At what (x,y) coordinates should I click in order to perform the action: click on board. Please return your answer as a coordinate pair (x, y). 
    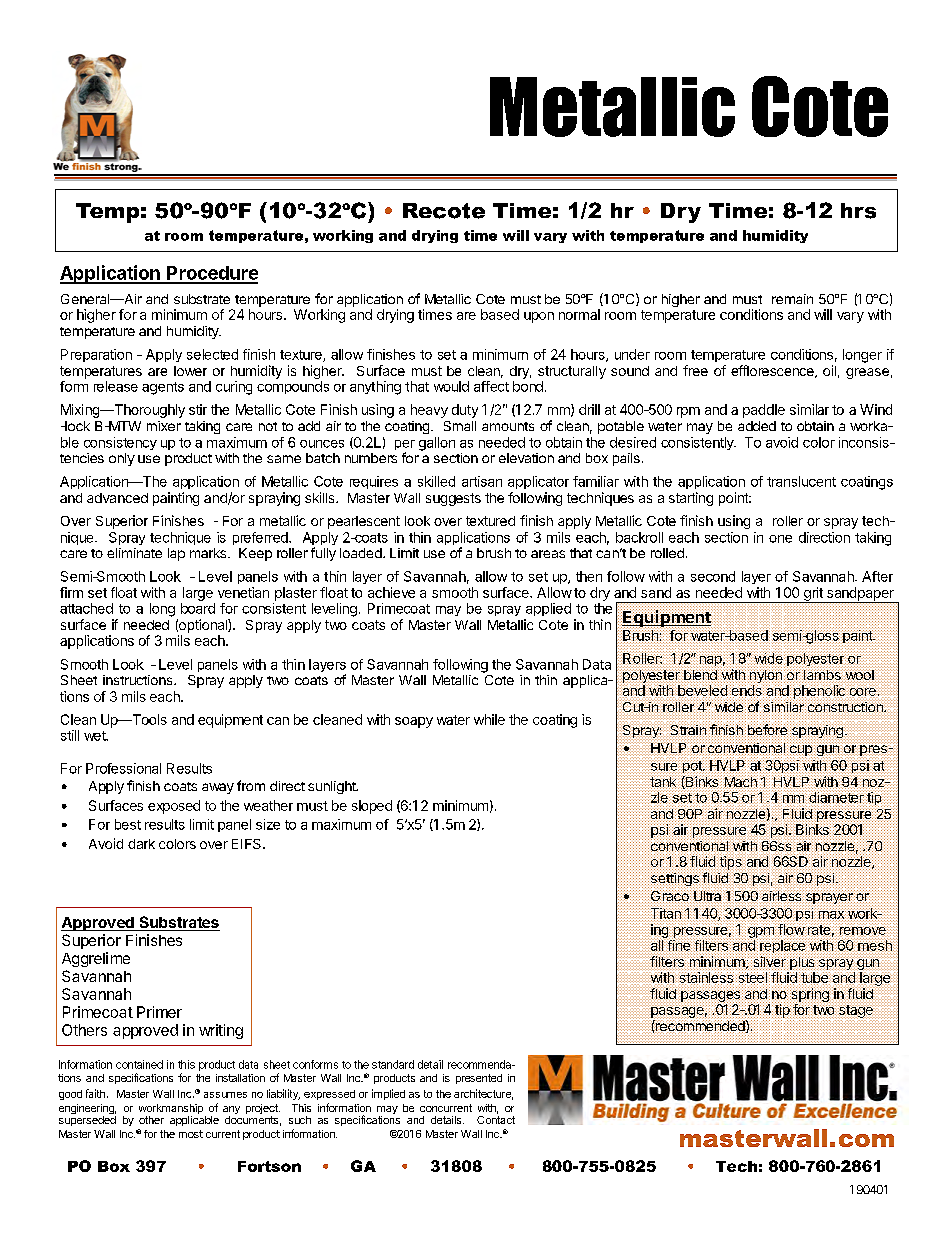
    Looking at the image, I should click on (198, 608).
